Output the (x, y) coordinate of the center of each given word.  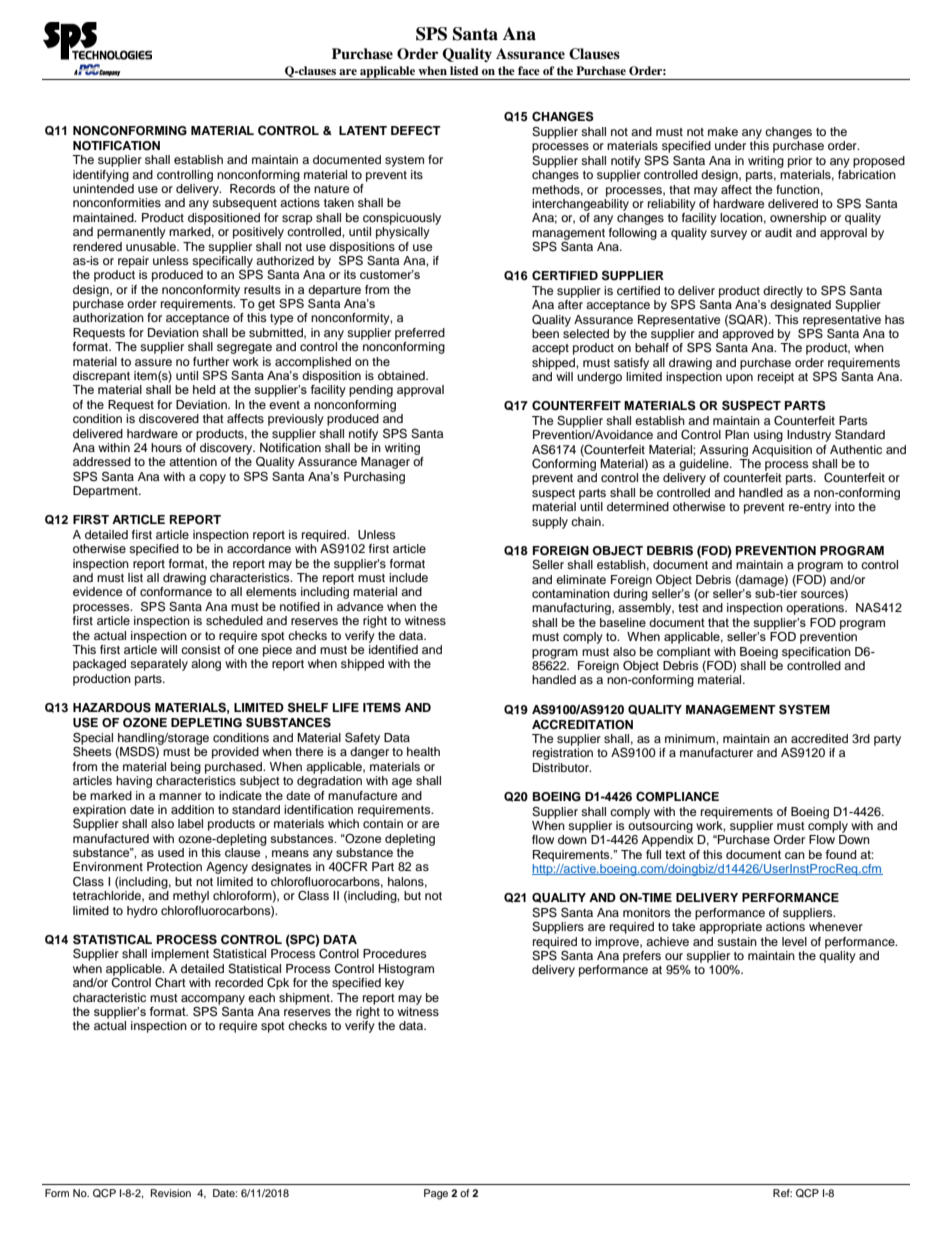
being (186, 768)
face (529, 70)
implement (180, 955)
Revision (171, 1193)
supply (550, 523)
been (545, 333)
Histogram (406, 970)
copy (212, 479)
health (423, 751)
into (845, 506)
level (794, 941)
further (211, 361)
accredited (819, 738)
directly (783, 292)
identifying (101, 176)
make (723, 131)
